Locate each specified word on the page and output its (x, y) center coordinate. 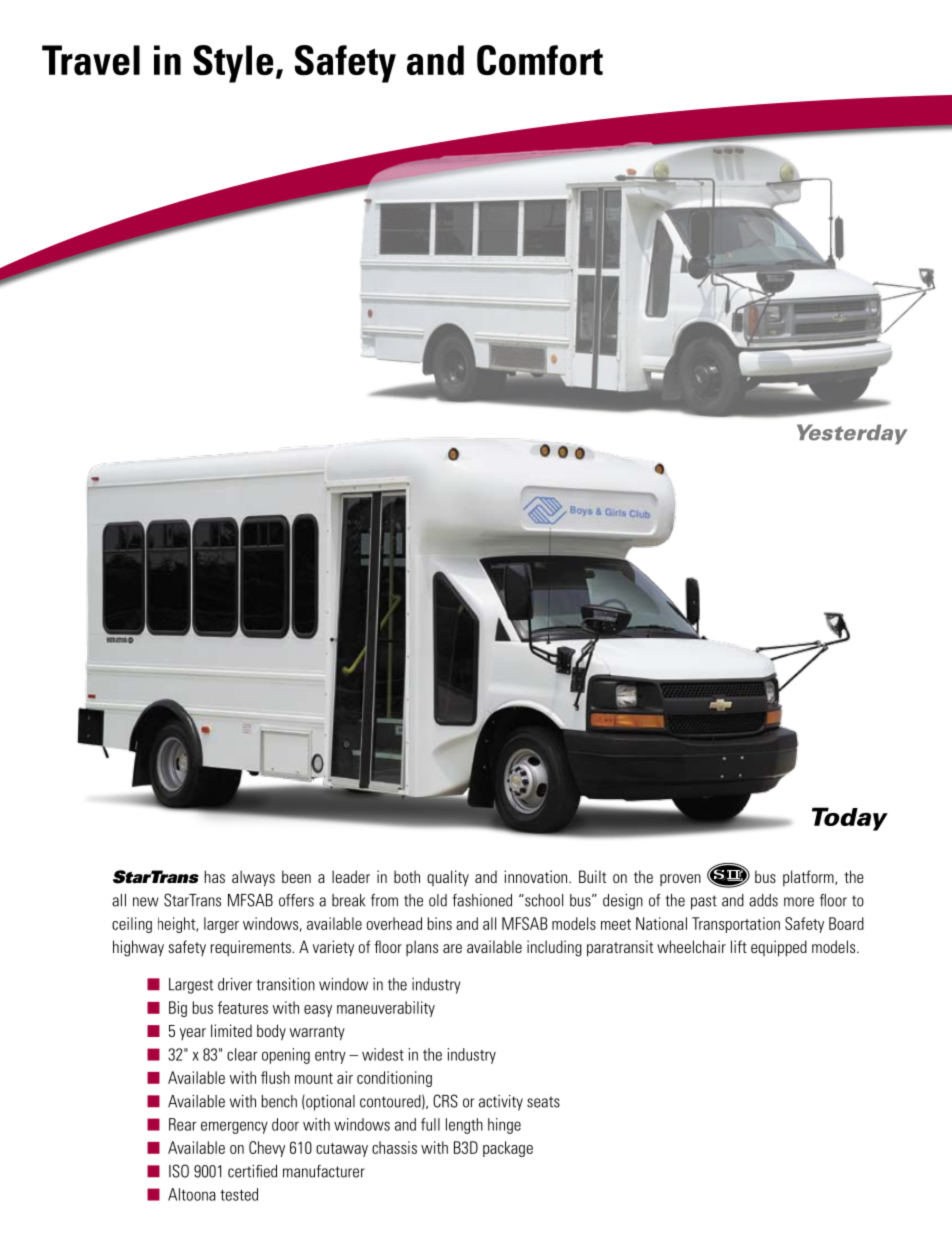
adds (763, 900)
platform (809, 878)
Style (233, 64)
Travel (91, 60)
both (407, 876)
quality (448, 878)
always (253, 878)
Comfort (540, 60)
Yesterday (852, 434)
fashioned (482, 900)
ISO (179, 1171)
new (146, 902)
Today (850, 819)
